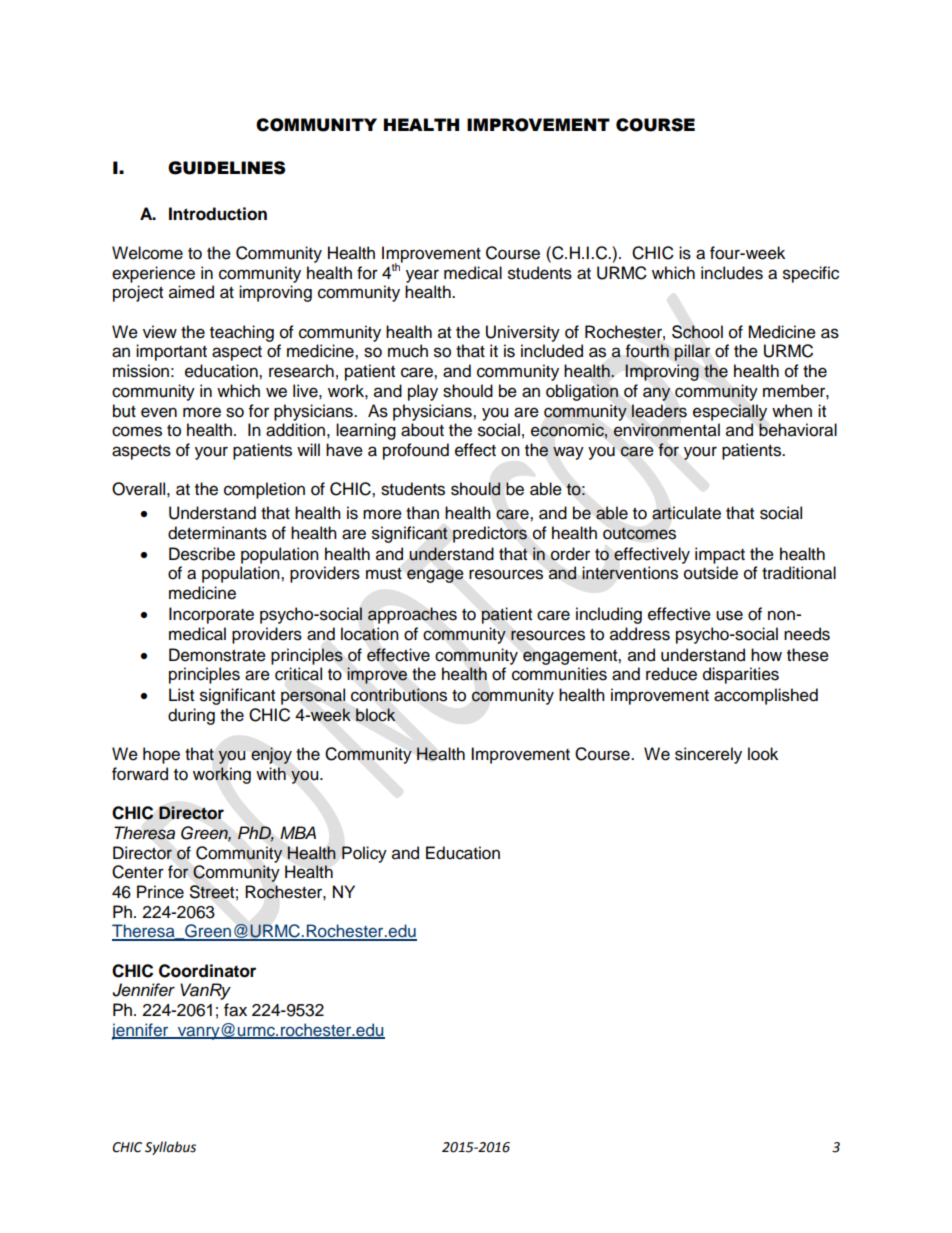 This screenshot has height=1233, width=952. Describe the element at coordinates (422, 276) in the screenshot. I see `year` at that location.
